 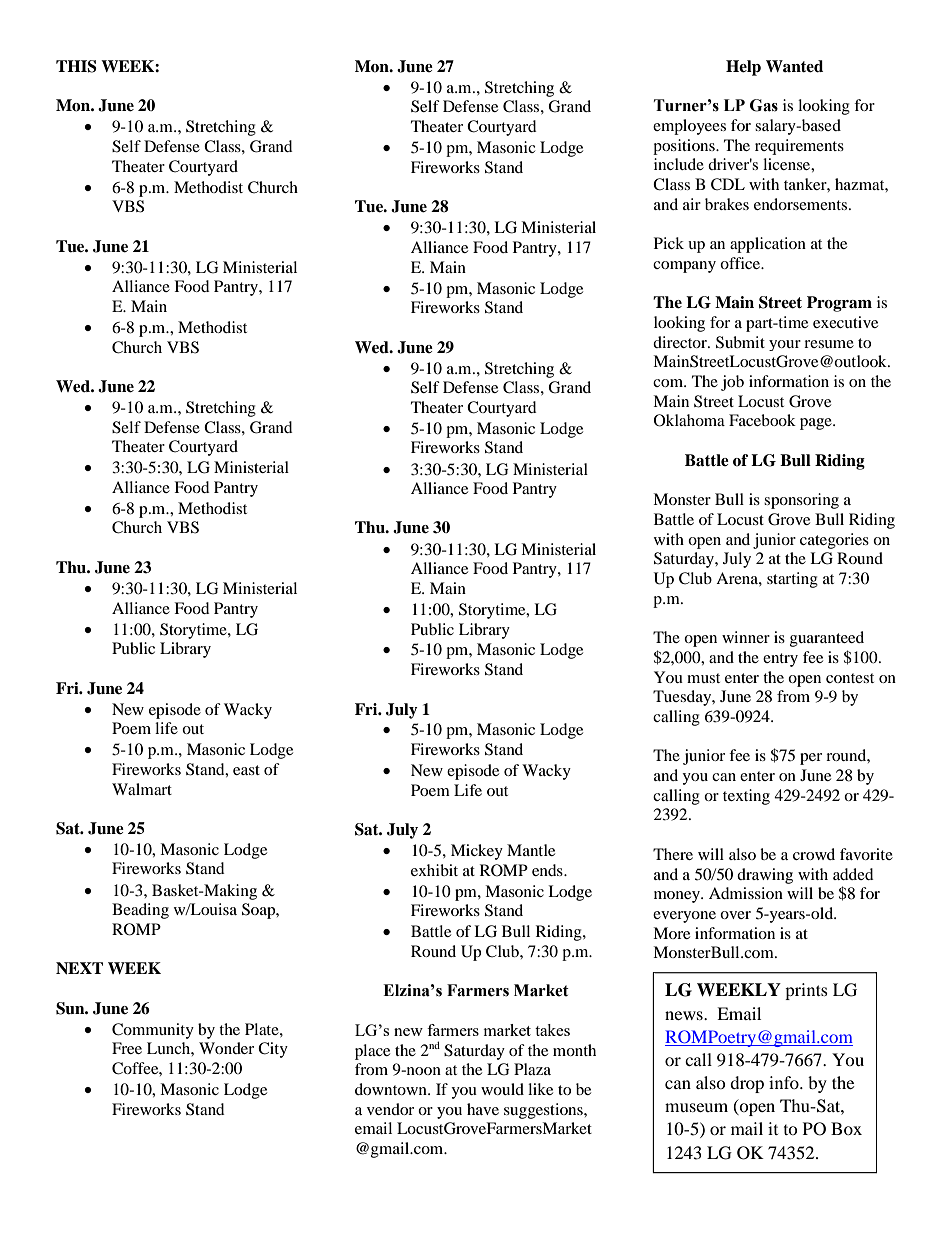 I want to click on starting, so click(x=792, y=580).
